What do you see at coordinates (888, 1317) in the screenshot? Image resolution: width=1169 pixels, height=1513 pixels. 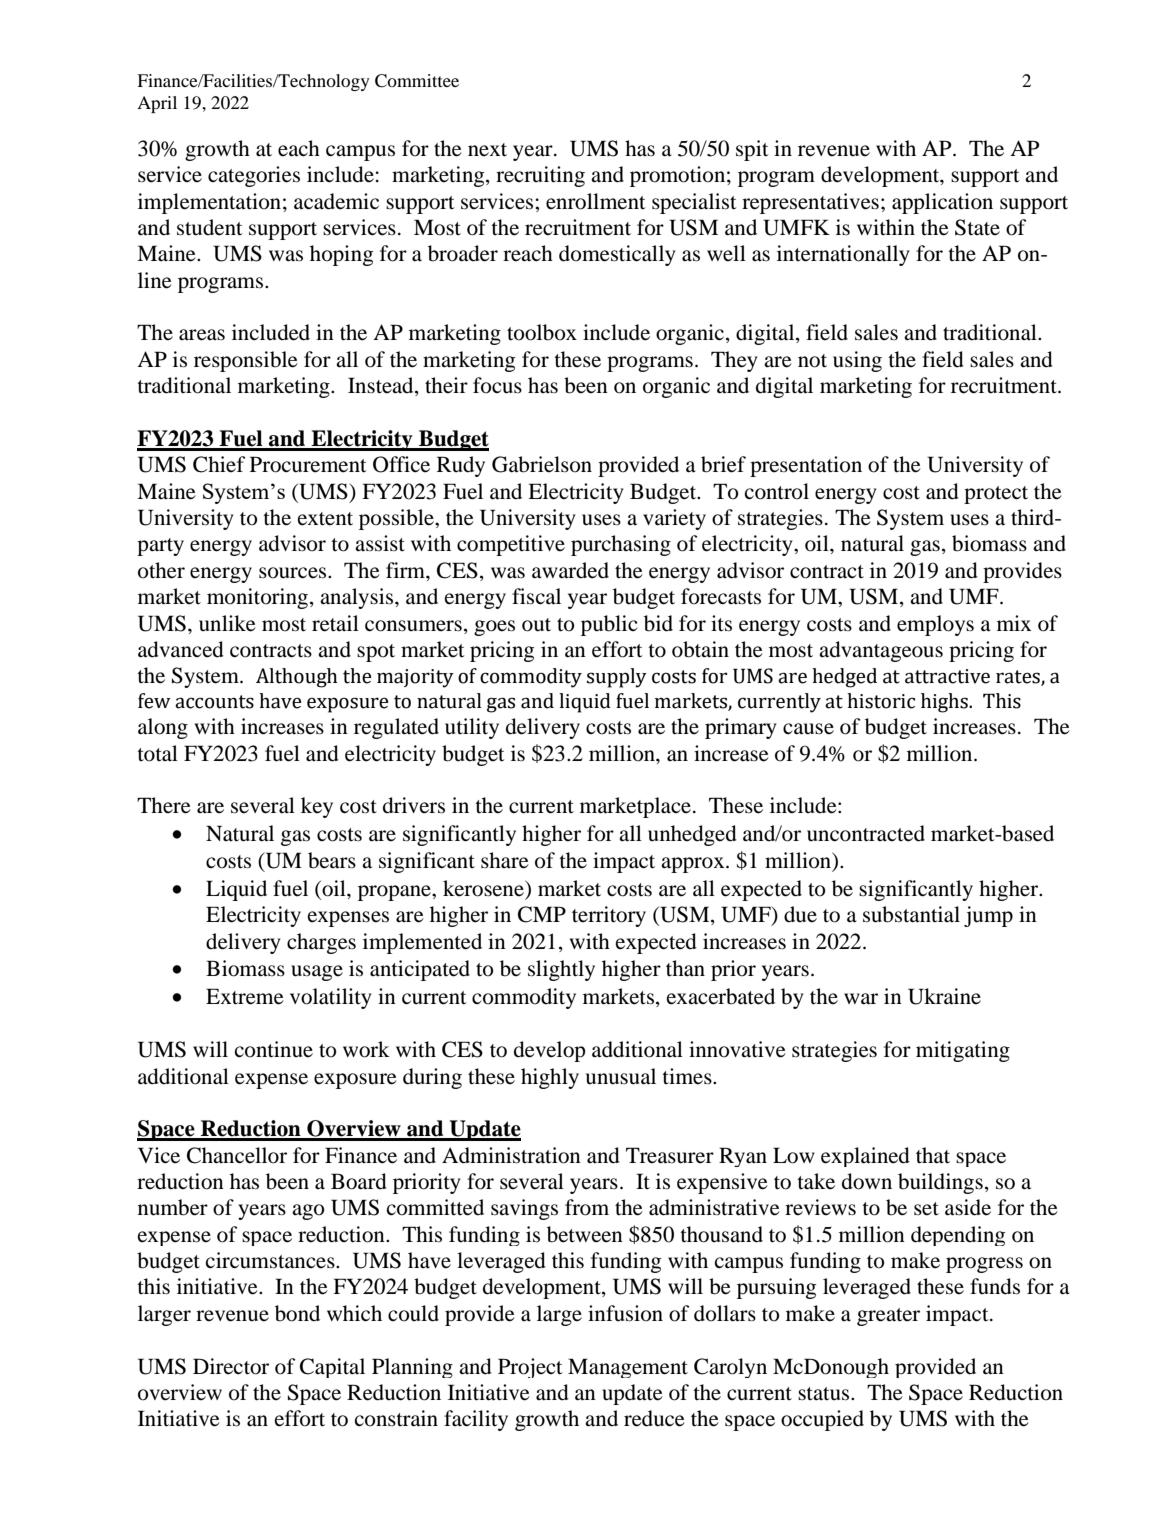 I see `greater` at bounding box center [888, 1317].
